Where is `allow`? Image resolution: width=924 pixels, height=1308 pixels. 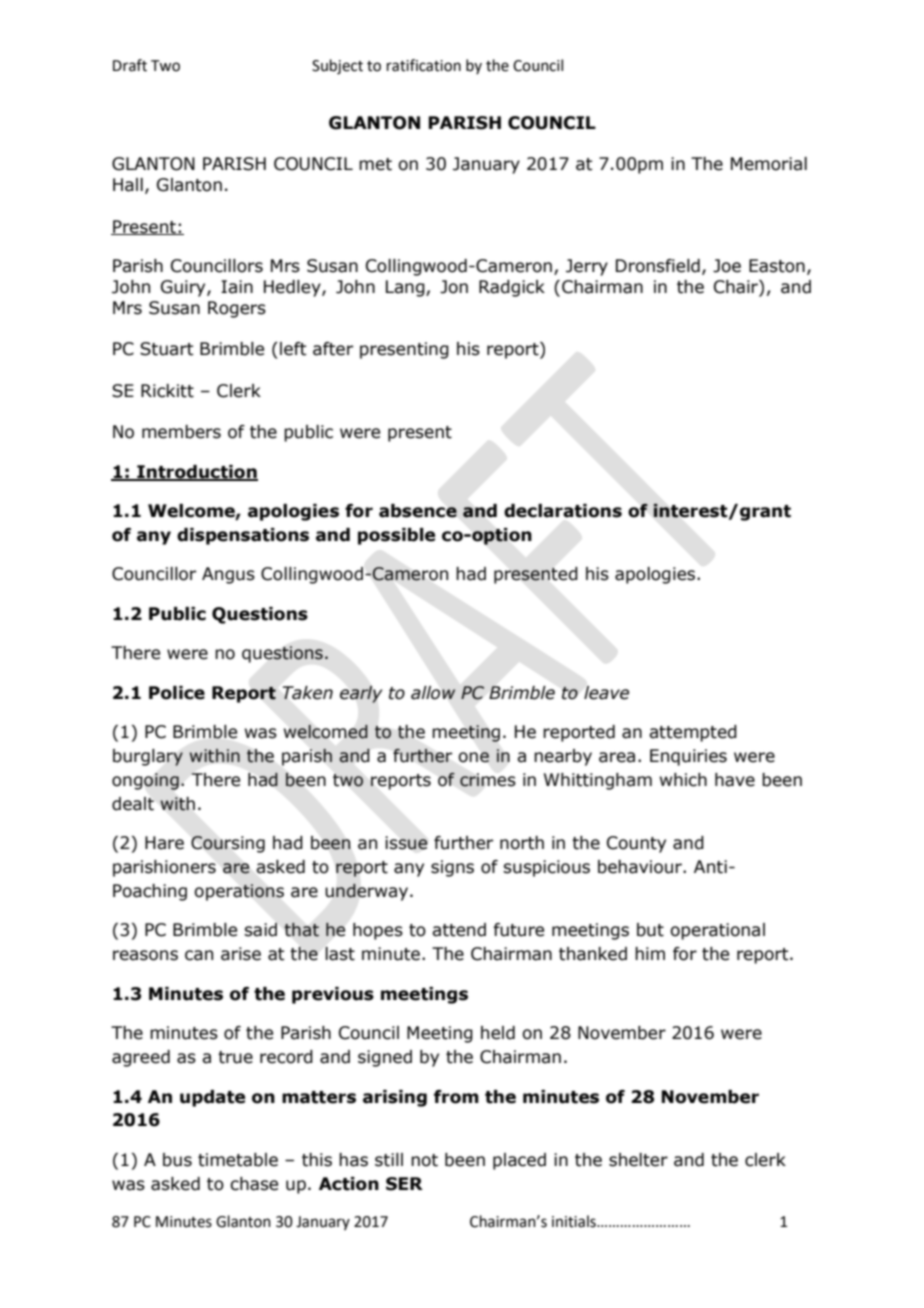
allow is located at coordinates (433, 693).
